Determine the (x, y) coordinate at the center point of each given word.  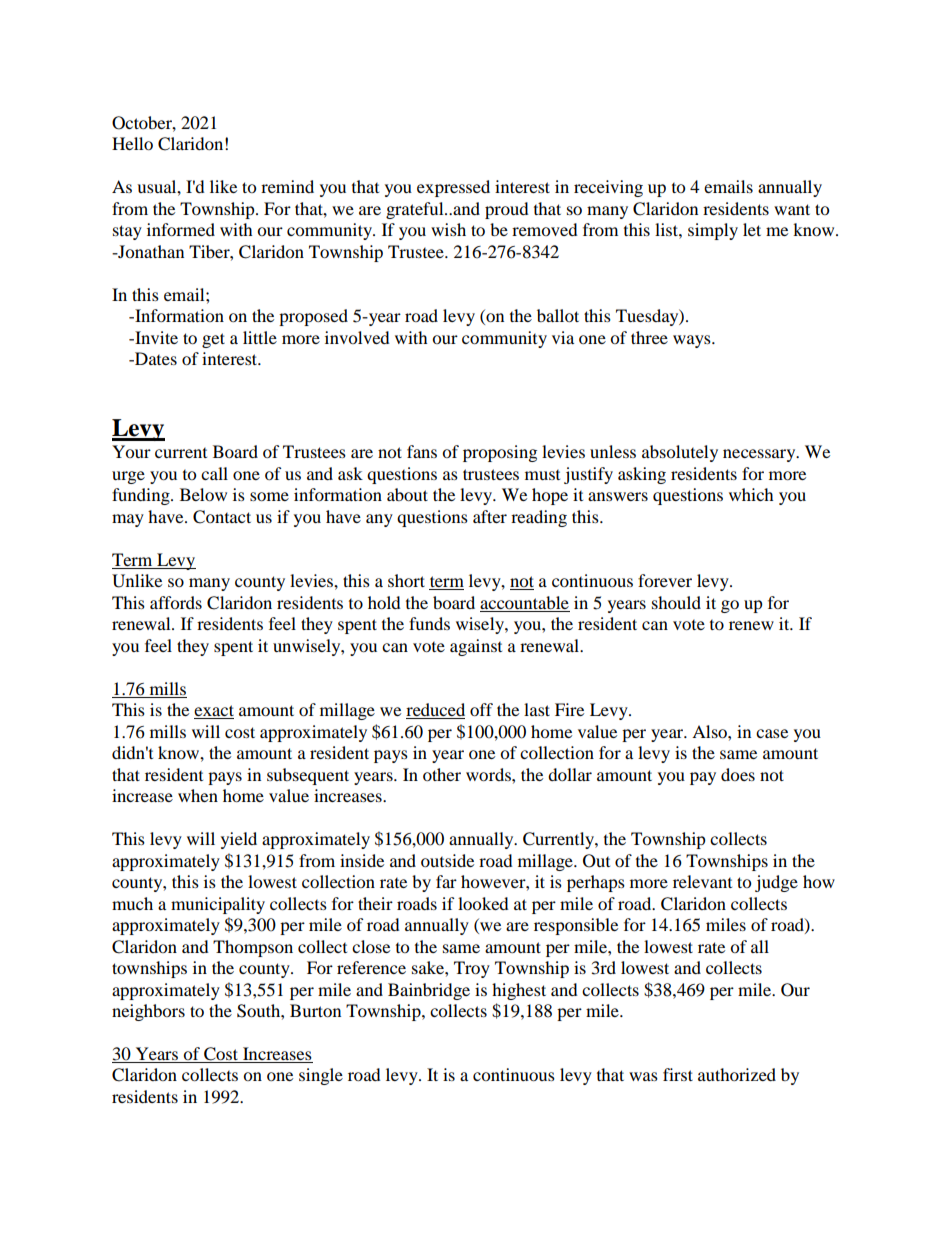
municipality (218, 905)
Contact (222, 517)
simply (713, 231)
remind (287, 186)
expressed (453, 188)
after (490, 516)
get (213, 340)
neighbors (148, 1012)
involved (357, 337)
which (751, 494)
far (446, 881)
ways (693, 341)
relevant (702, 881)
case (772, 733)
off (481, 709)
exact (214, 712)
